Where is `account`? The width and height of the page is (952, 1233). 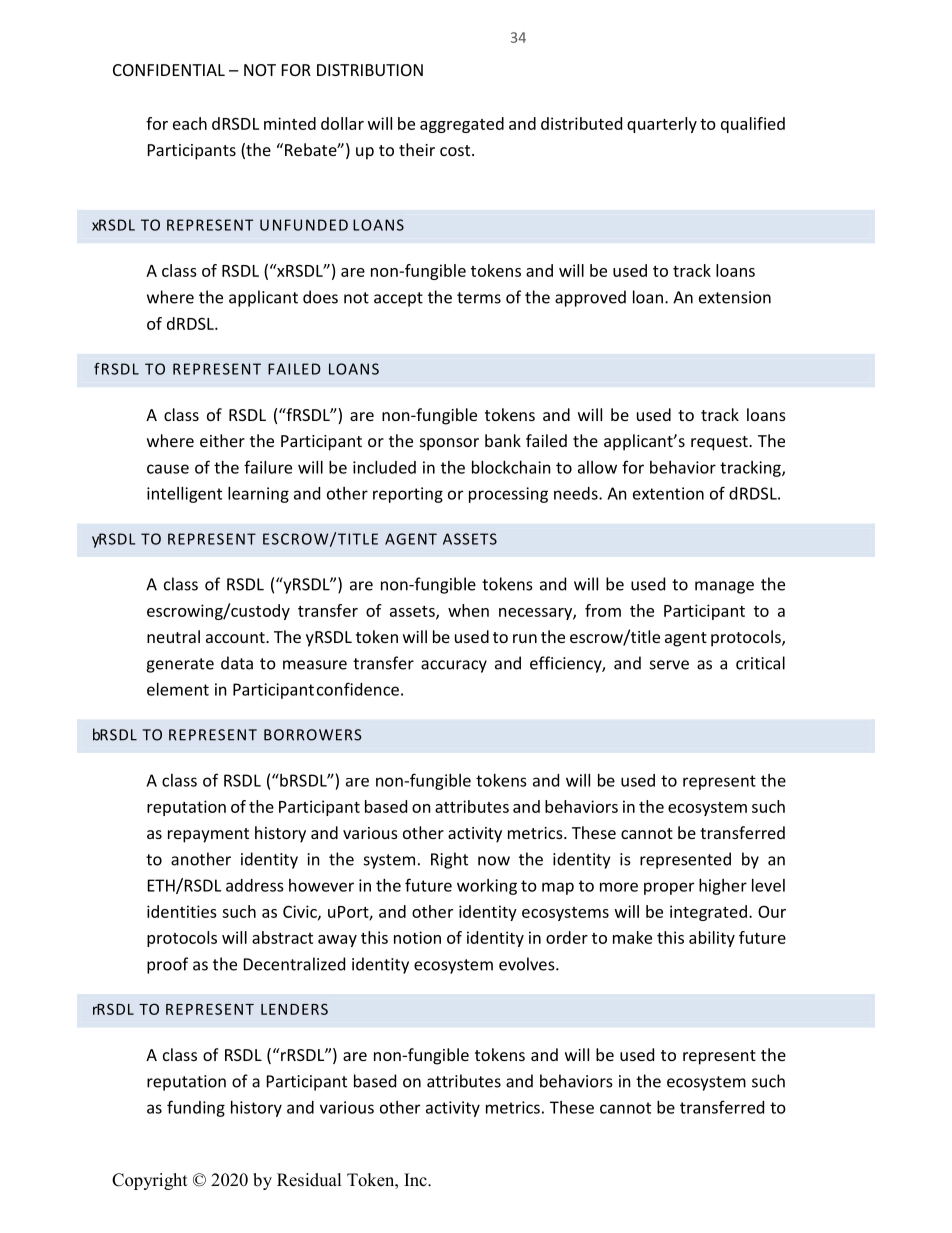
account is located at coordinates (236, 637).
